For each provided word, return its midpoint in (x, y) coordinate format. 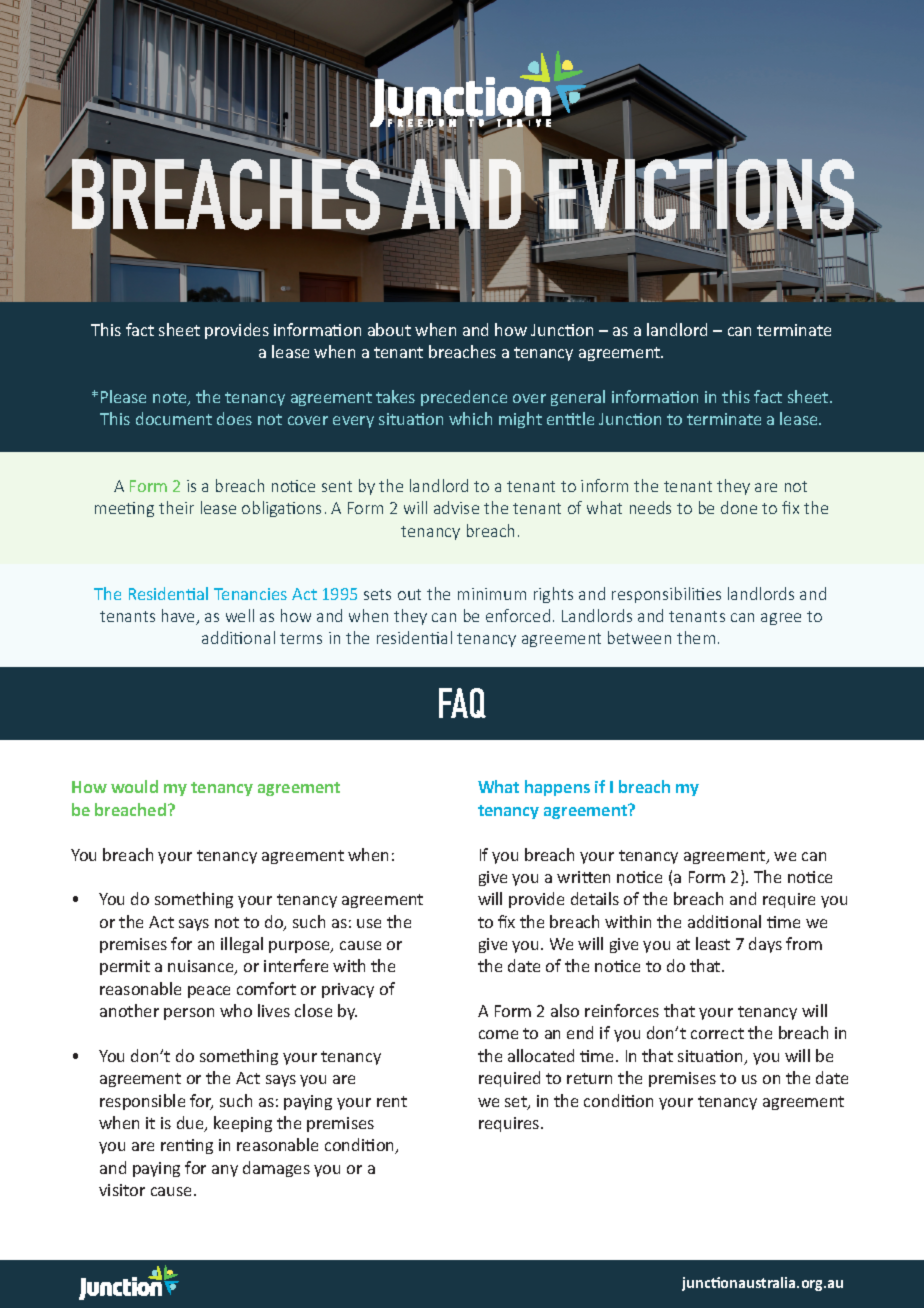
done (739, 507)
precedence (464, 398)
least (713, 943)
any (225, 1171)
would (134, 786)
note (171, 399)
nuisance (202, 967)
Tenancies (250, 594)
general (578, 398)
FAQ (462, 703)
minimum (492, 594)
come (498, 1034)
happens (557, 788)
